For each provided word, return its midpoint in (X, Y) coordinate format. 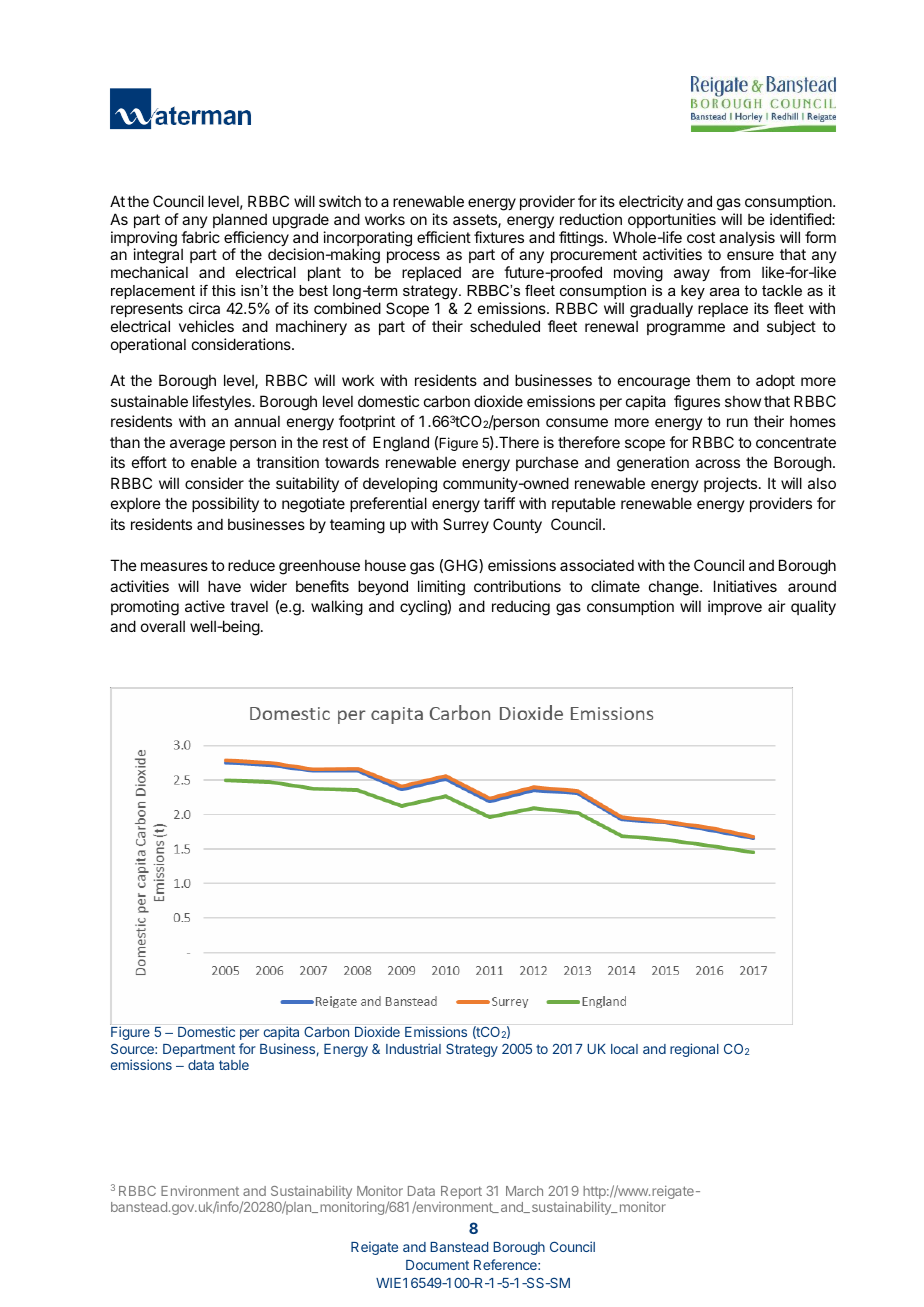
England (401, 444)
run (737, 422)
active (205, 606)
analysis (747, 238)
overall (163, 626)
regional (694, 1050)
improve (735, 607)
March (524, 1191)
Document (437, 1265)
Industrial (413, 1048)
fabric (200, 237)
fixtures (499, 237)
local (624, 1049)
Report (461, 1192)
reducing (521, 608)
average (197, 445)
